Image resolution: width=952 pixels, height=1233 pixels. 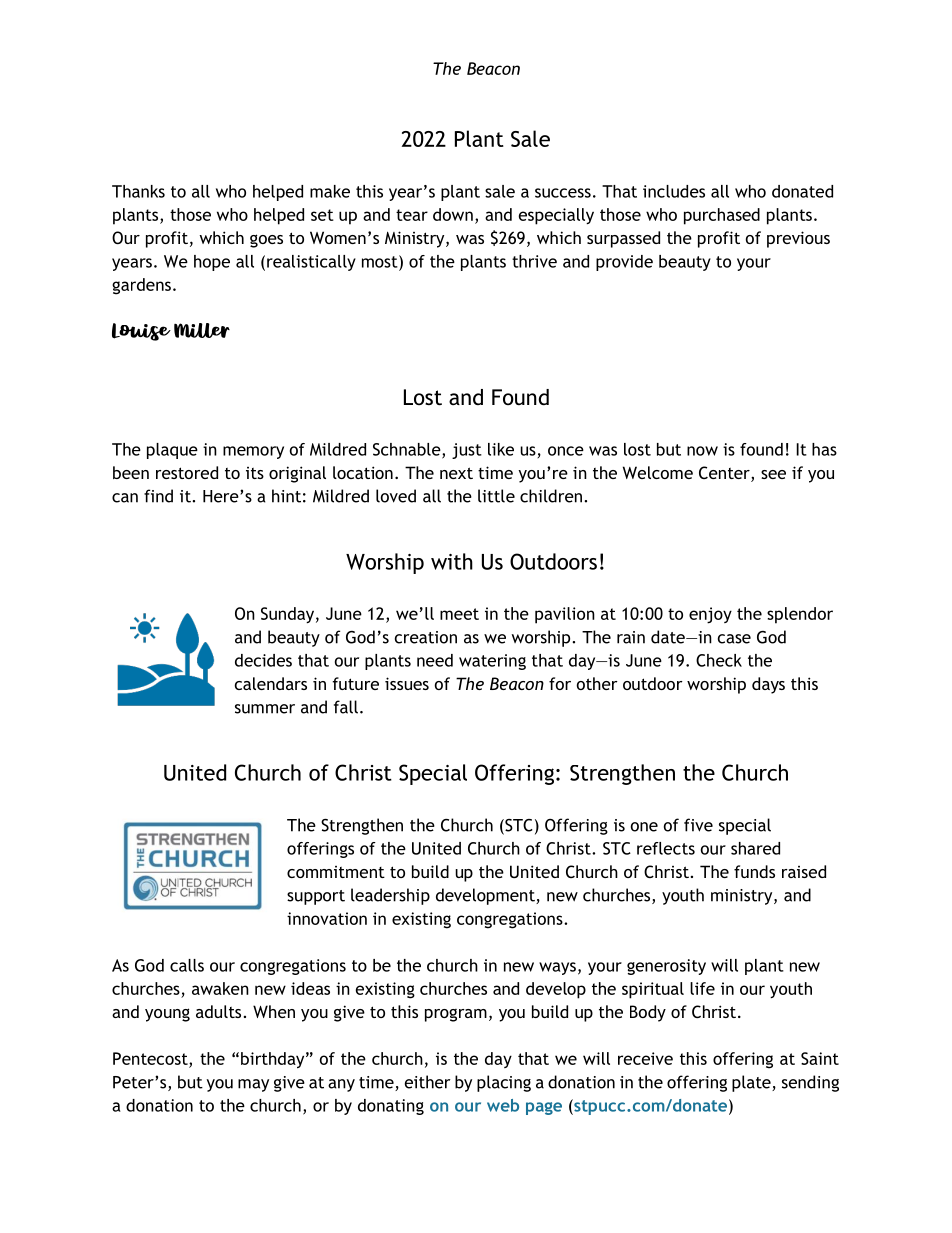 I want to click on may, so click(x=253, y=1085).
